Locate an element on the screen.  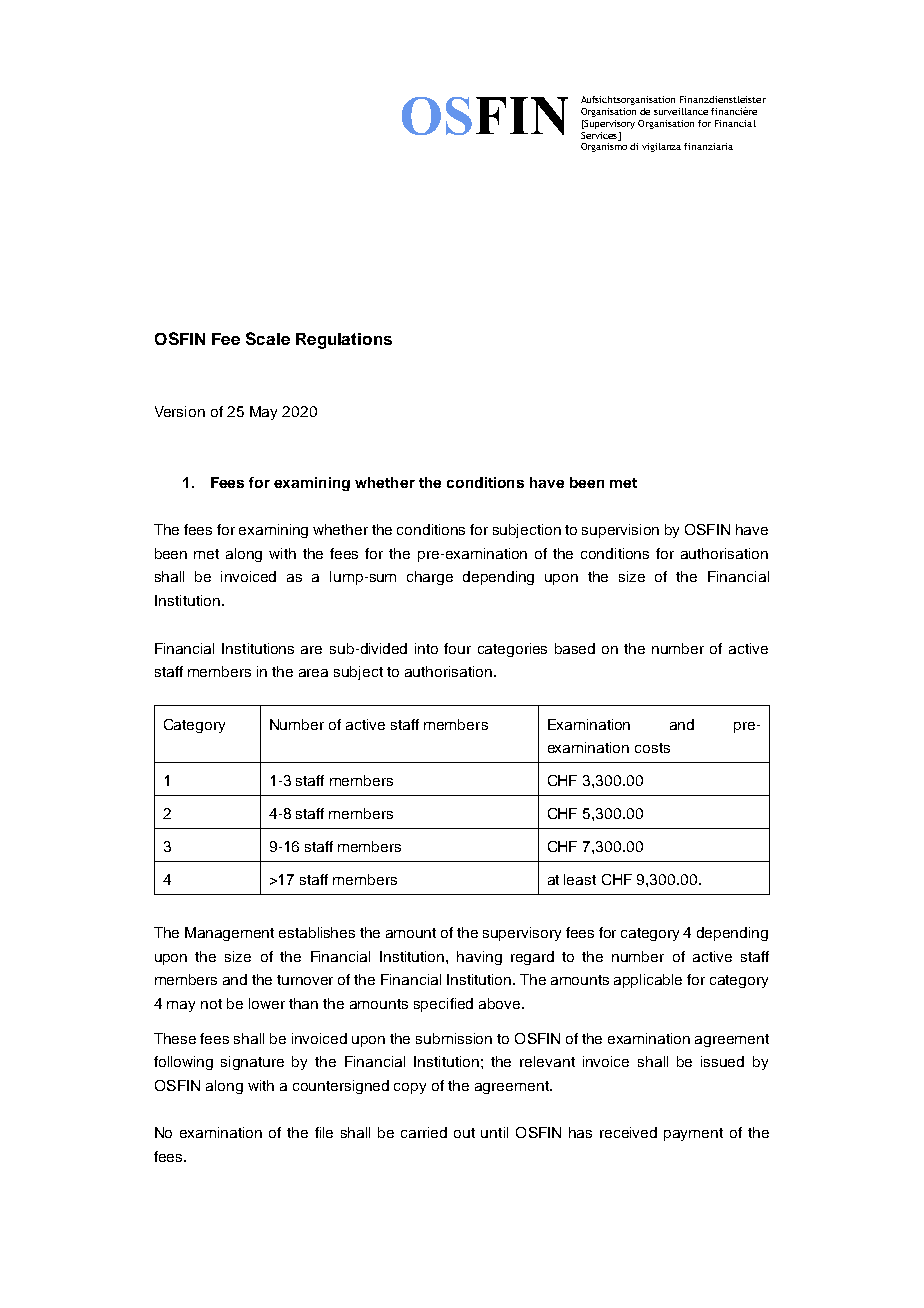
supervision is located at coordinates (620, 531).
